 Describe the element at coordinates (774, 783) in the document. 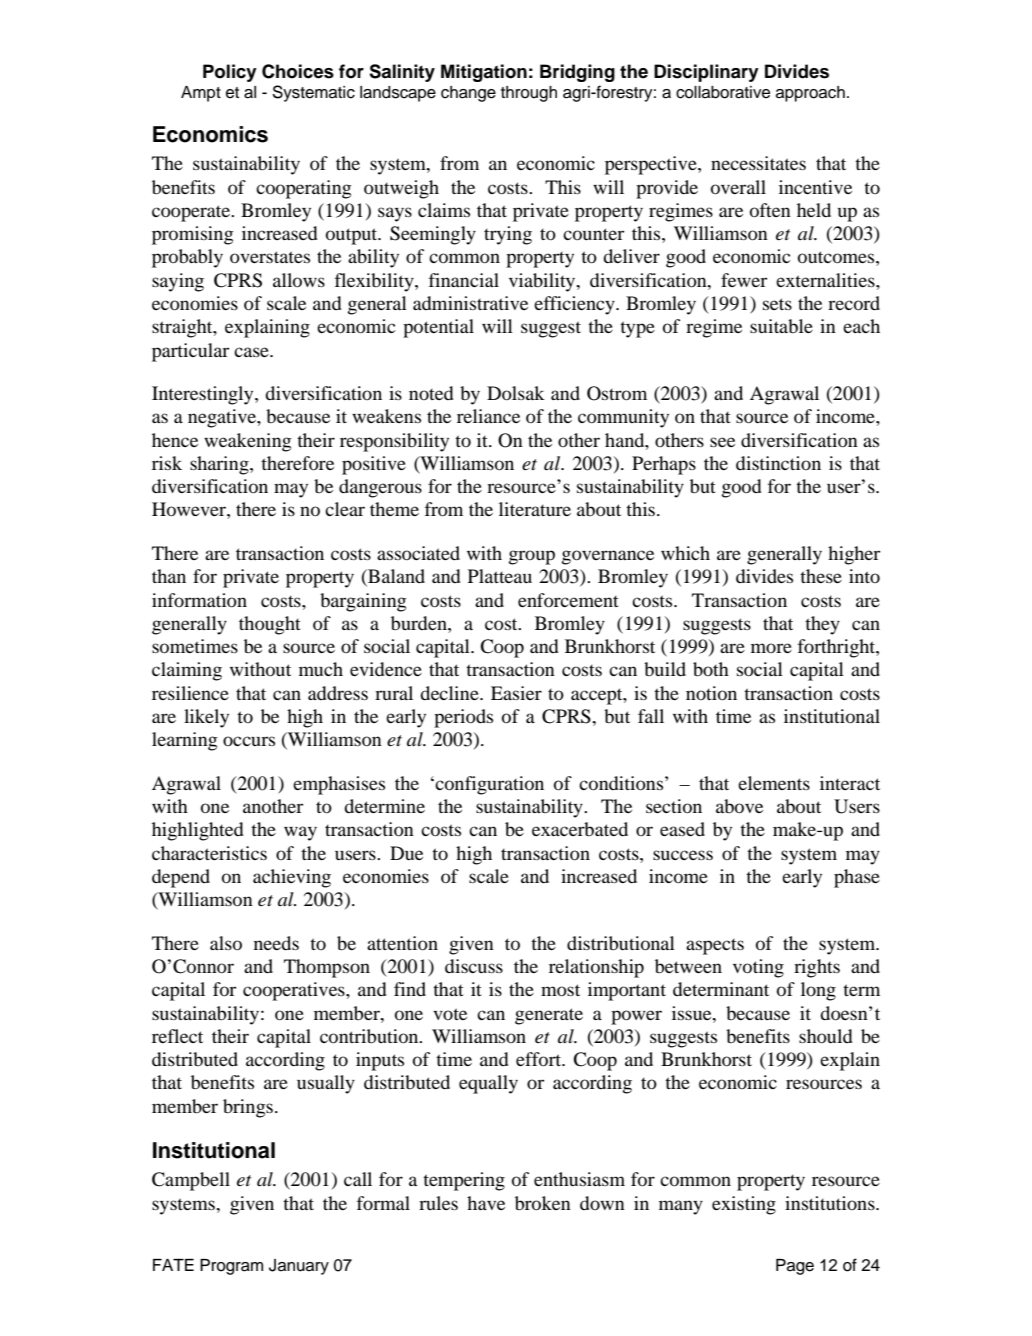

I see `elements` at that location.
